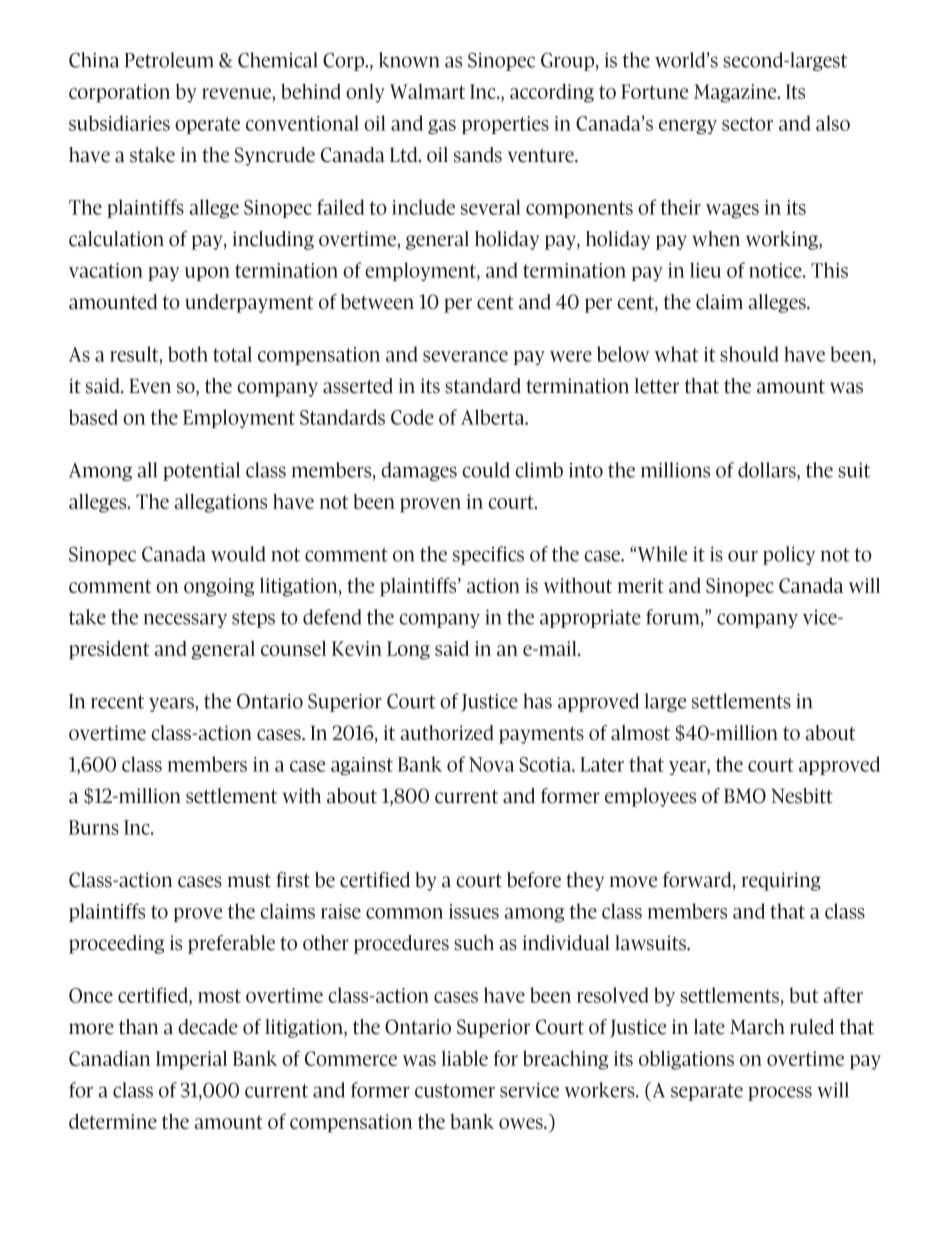 This screenshot has width=952, height=1233. What do you see at coordinates (249, 880) in the screenshot?
I see `must` at bounding box center [249, 880].
